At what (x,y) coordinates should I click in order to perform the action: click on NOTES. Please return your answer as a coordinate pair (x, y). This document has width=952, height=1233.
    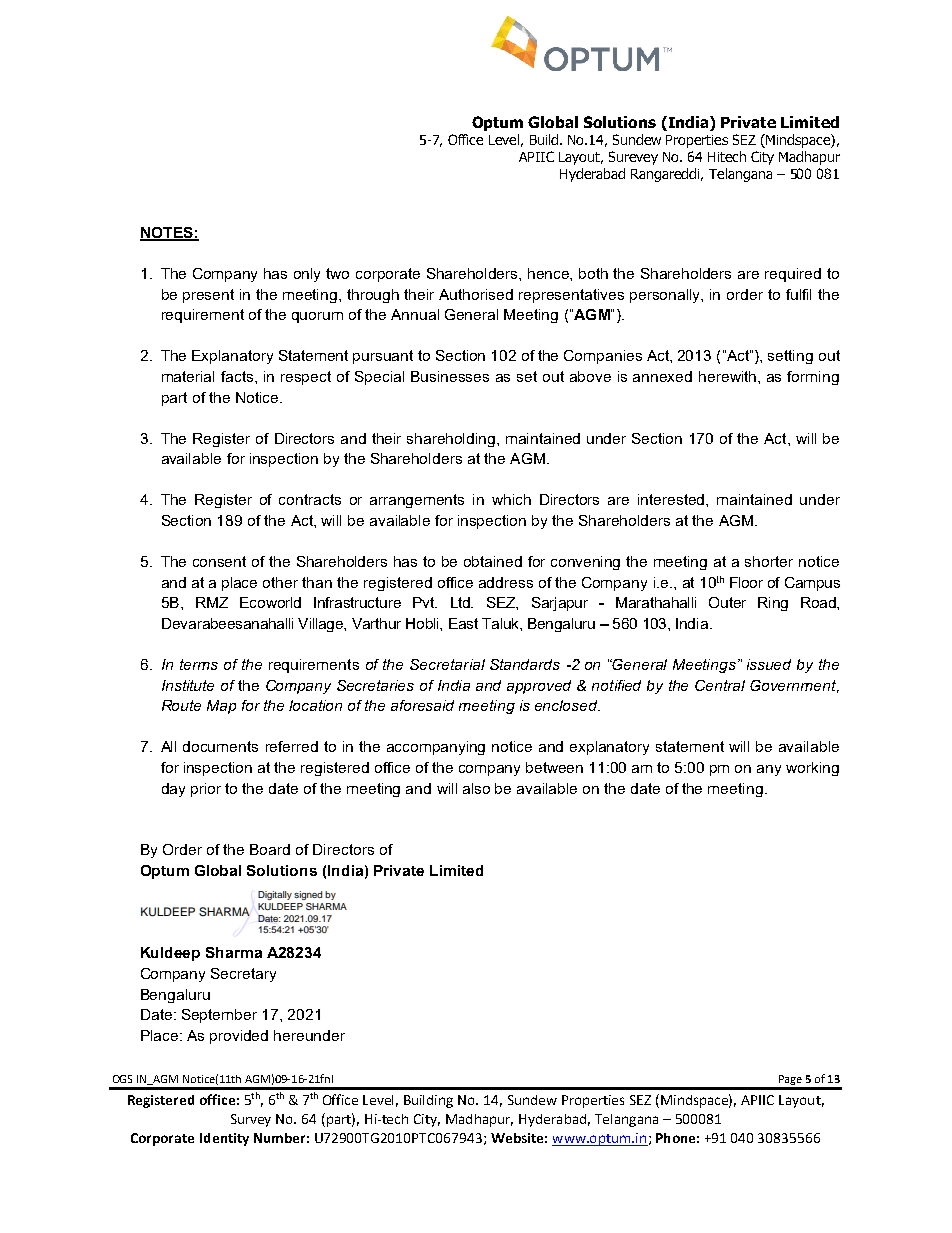
    Looking at the image, I should click on (167, 233).
